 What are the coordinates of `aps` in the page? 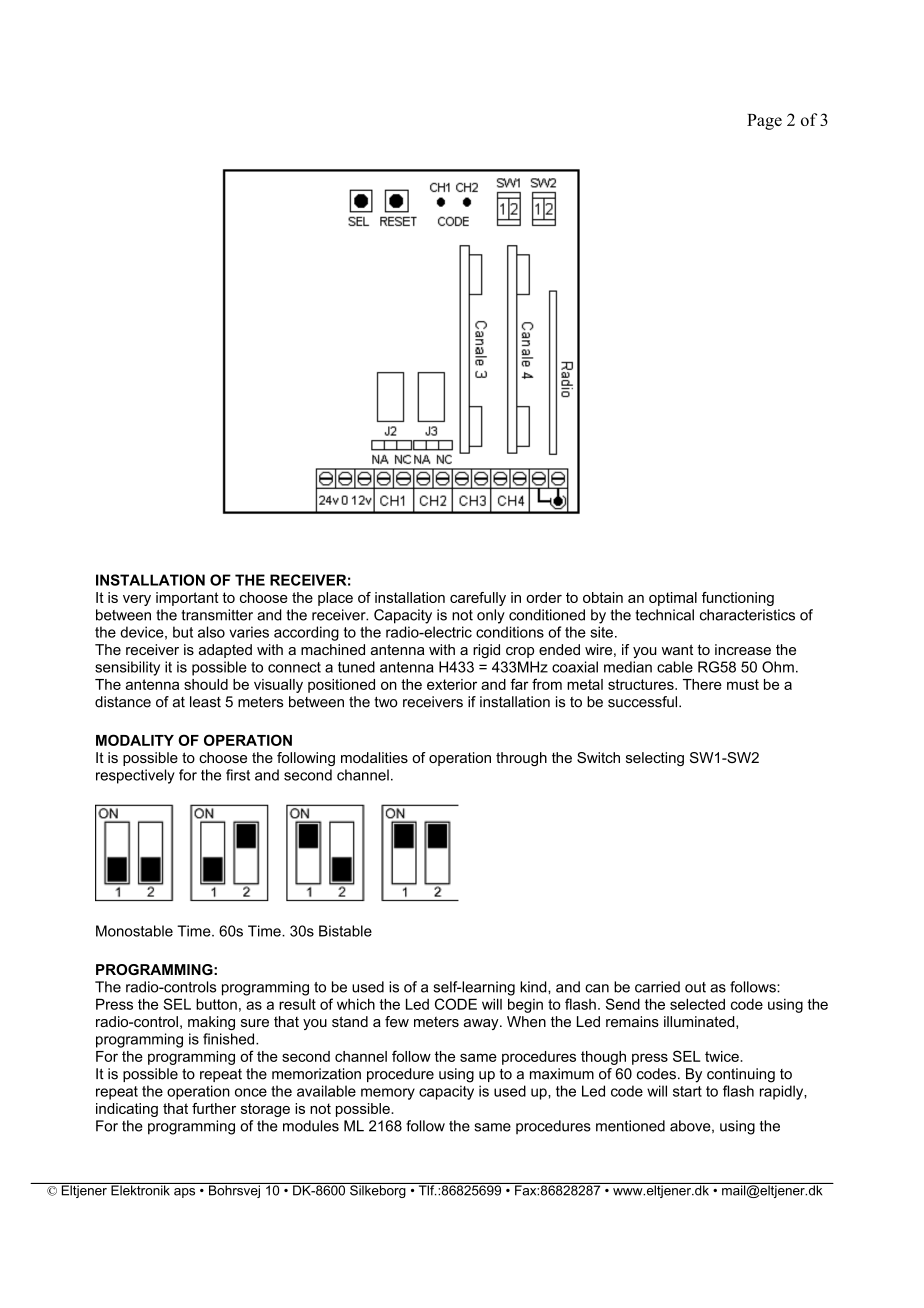 It's located at (184, 1193).
